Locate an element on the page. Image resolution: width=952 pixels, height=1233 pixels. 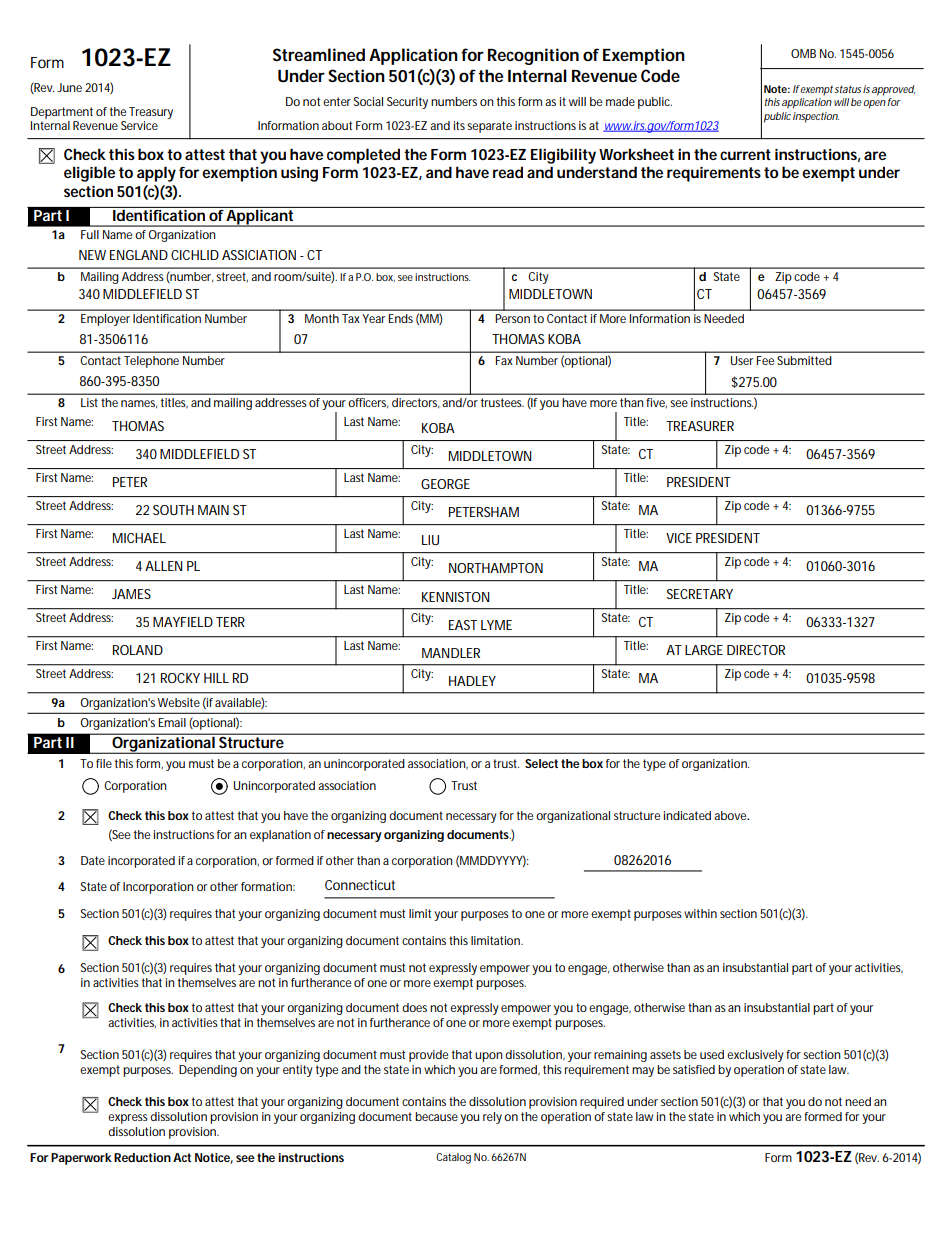
TREASURER is located at coordinates (700, 426).
